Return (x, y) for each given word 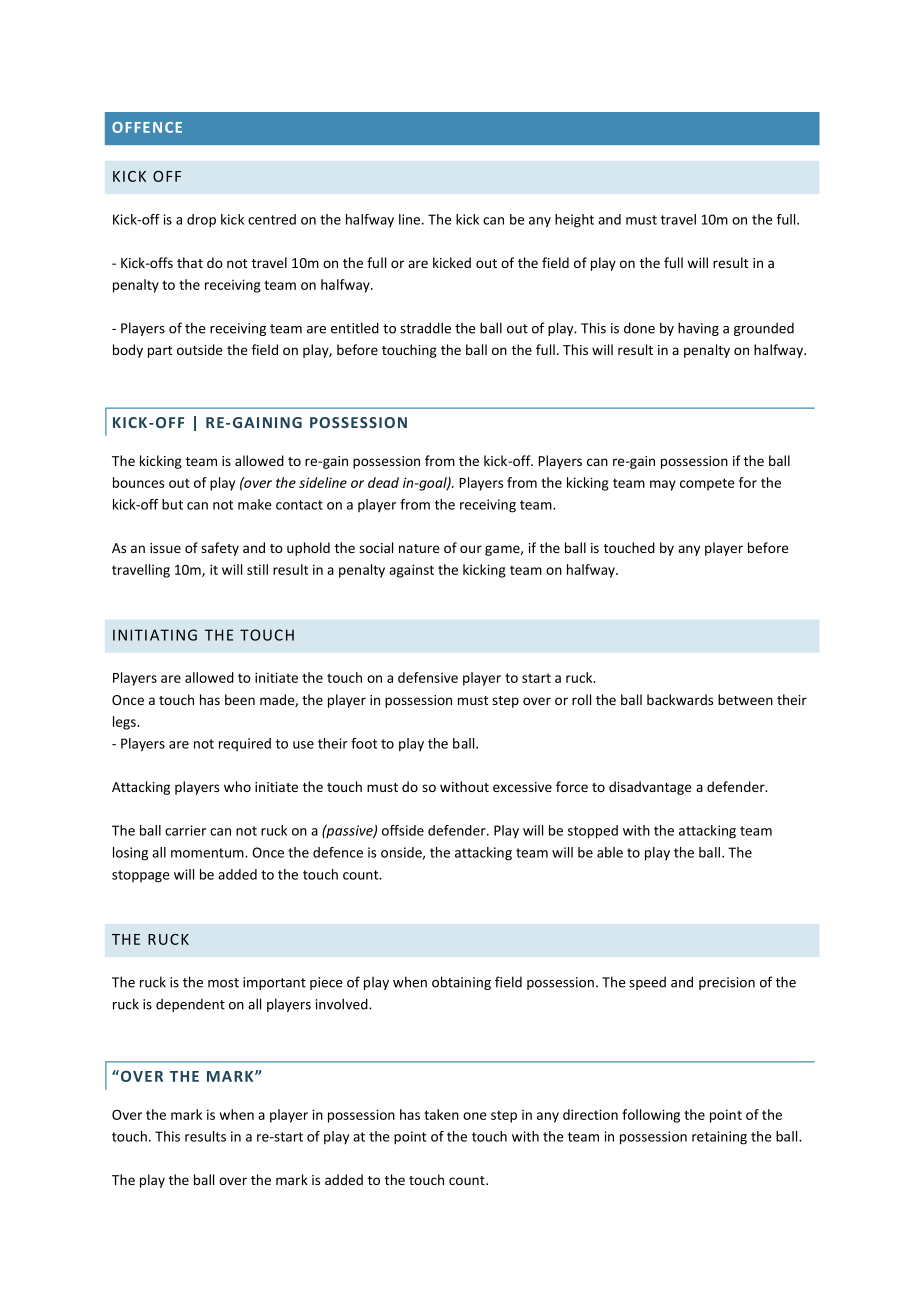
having (698, 329)
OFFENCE (147, 127)
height (574, 221)
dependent (190, 1005)
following (651, 1116)
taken (441, 1114)
